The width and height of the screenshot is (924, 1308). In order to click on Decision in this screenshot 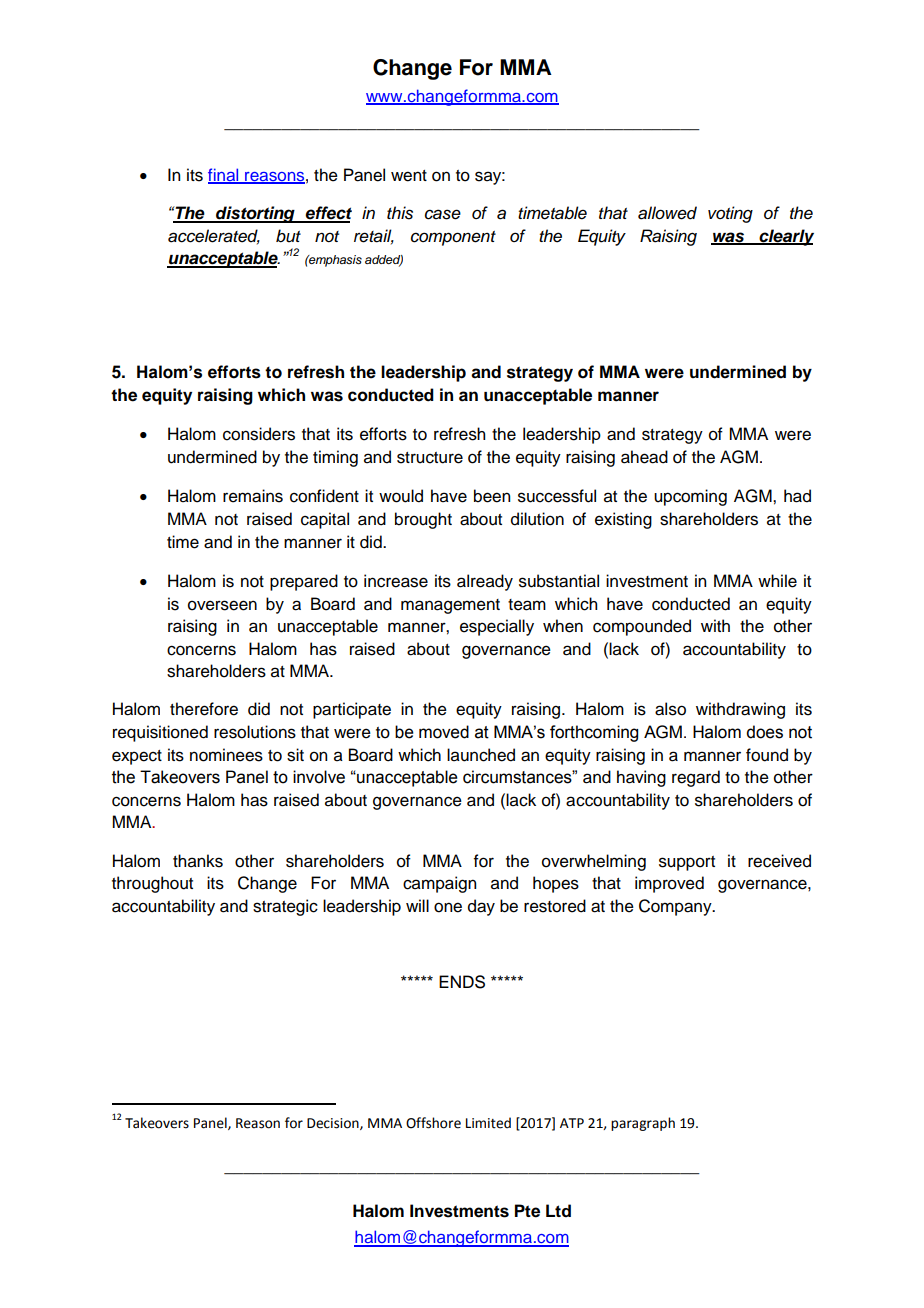, I will do `click(334, 1124)`.
